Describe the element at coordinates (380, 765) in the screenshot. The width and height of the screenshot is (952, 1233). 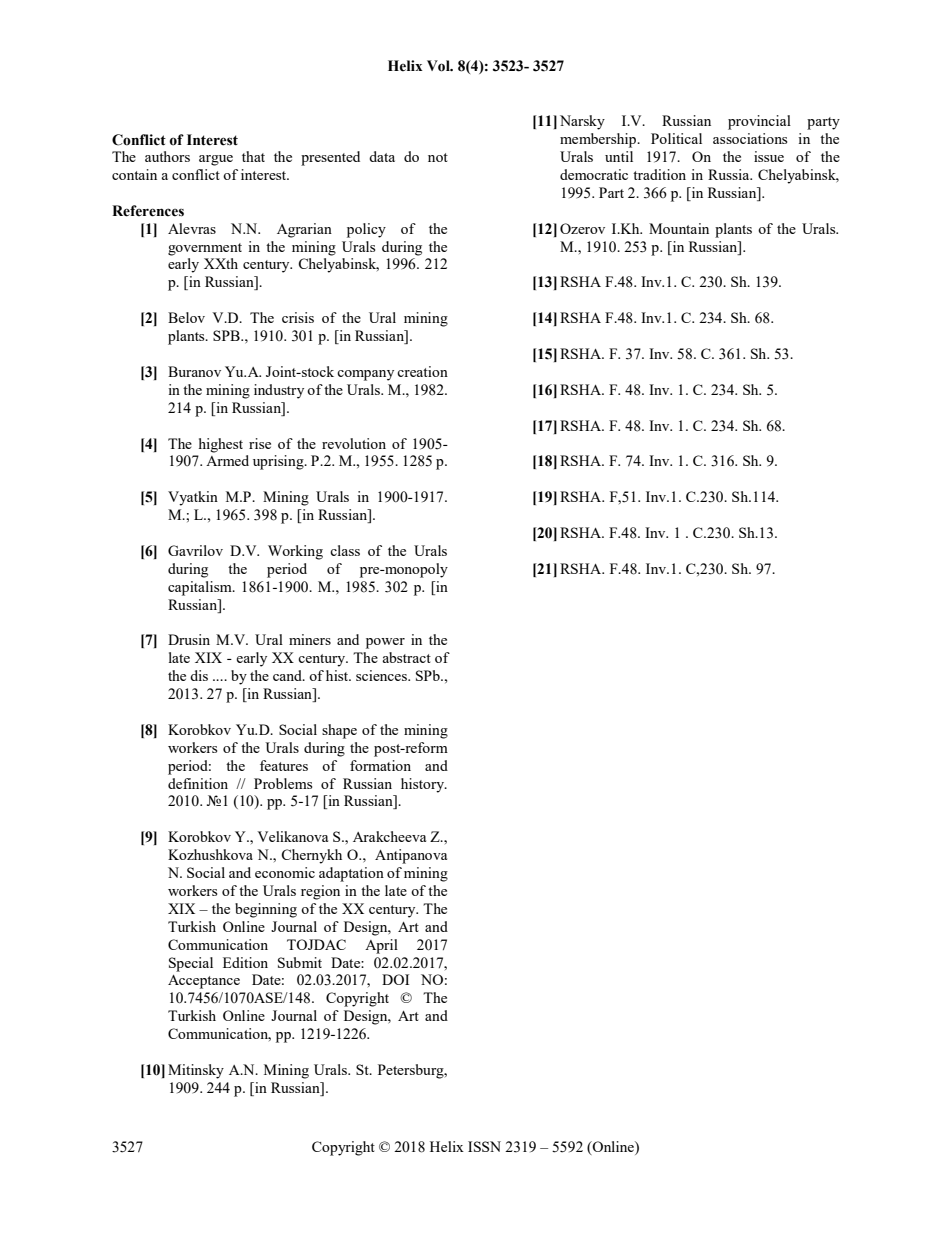
I see `formation` at that location.
